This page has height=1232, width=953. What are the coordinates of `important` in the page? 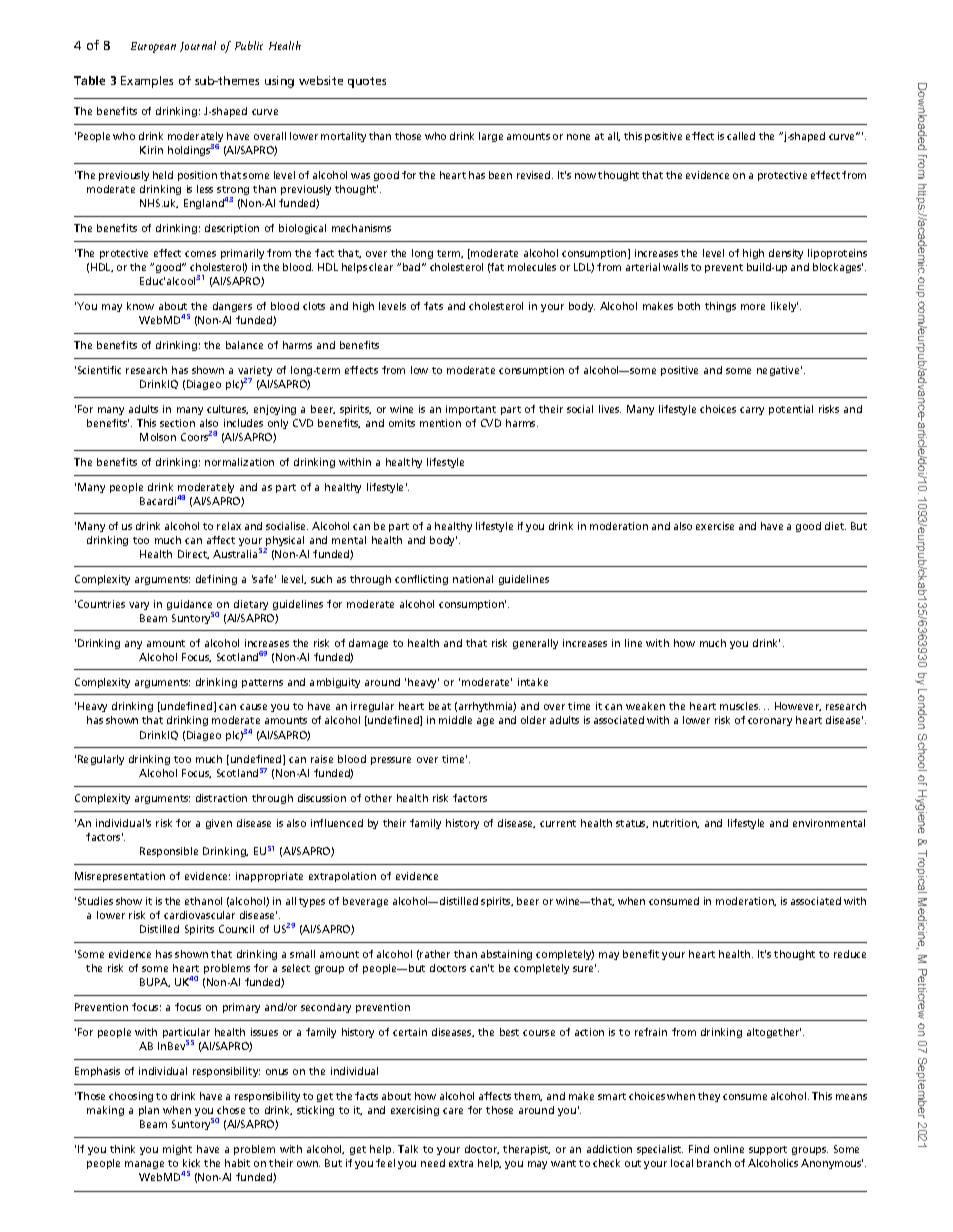 It's located at (471, 410).
